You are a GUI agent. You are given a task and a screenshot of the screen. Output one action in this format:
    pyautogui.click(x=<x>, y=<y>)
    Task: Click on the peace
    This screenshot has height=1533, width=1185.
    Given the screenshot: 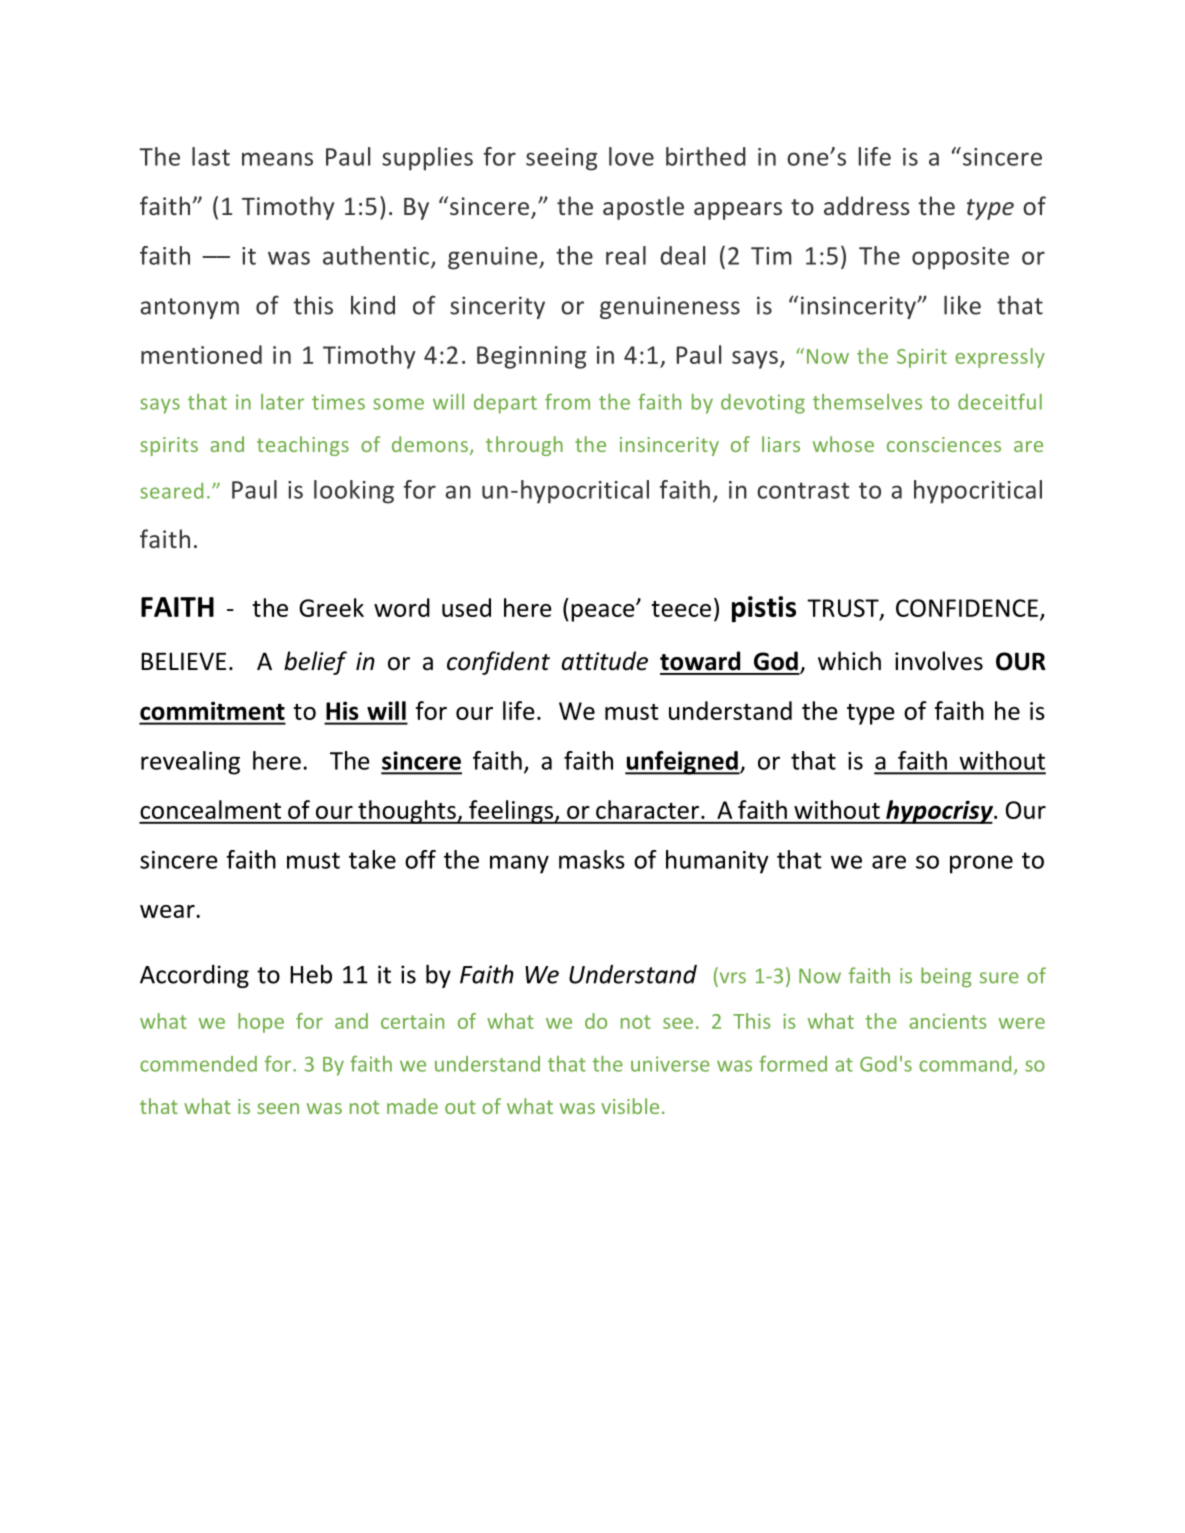 What is the action you would take?
    pyautogui.click(x=604, y=612)
